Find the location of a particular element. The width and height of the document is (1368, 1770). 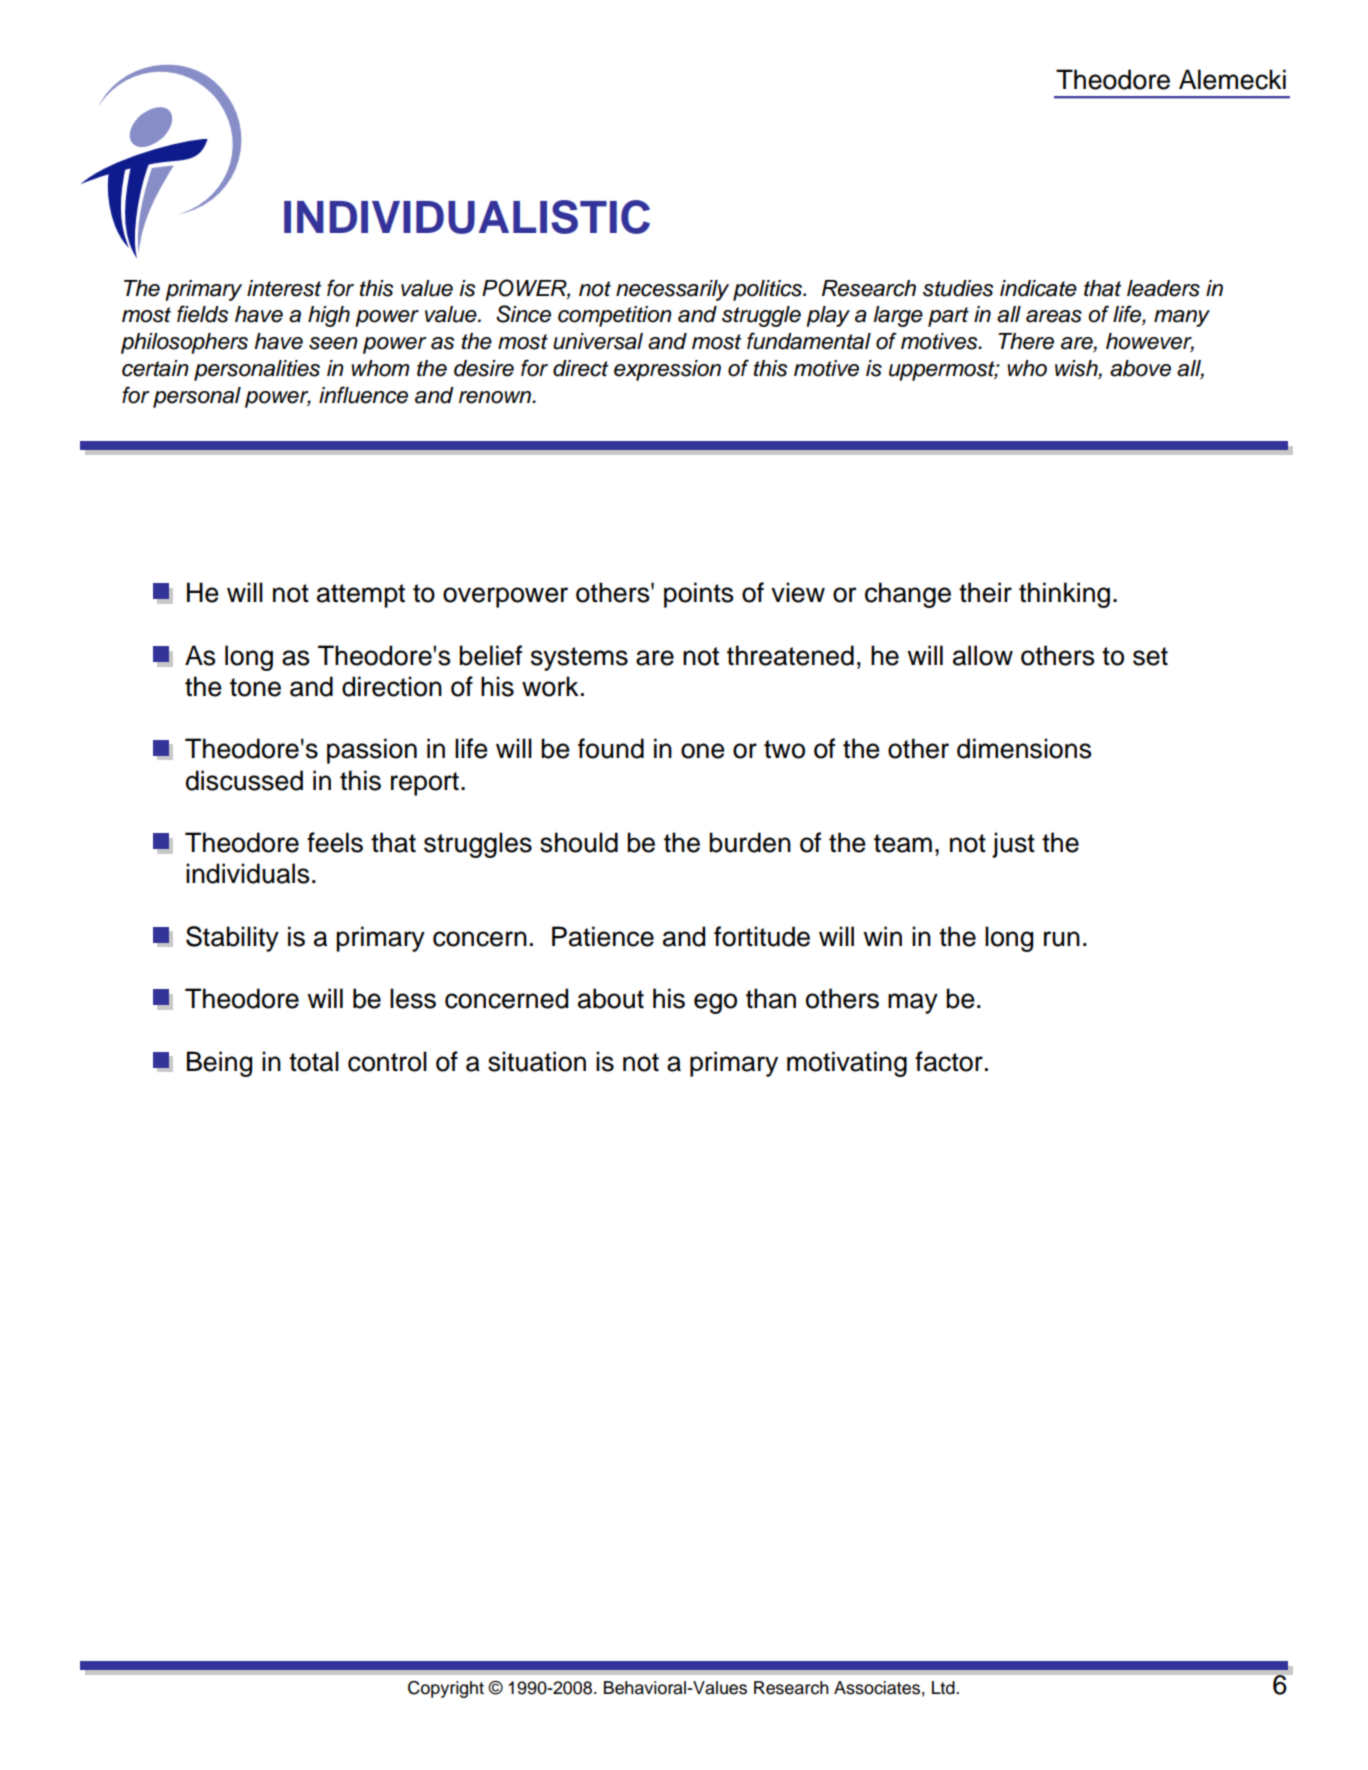

Ltd is located at coordinates (944, 1688).
